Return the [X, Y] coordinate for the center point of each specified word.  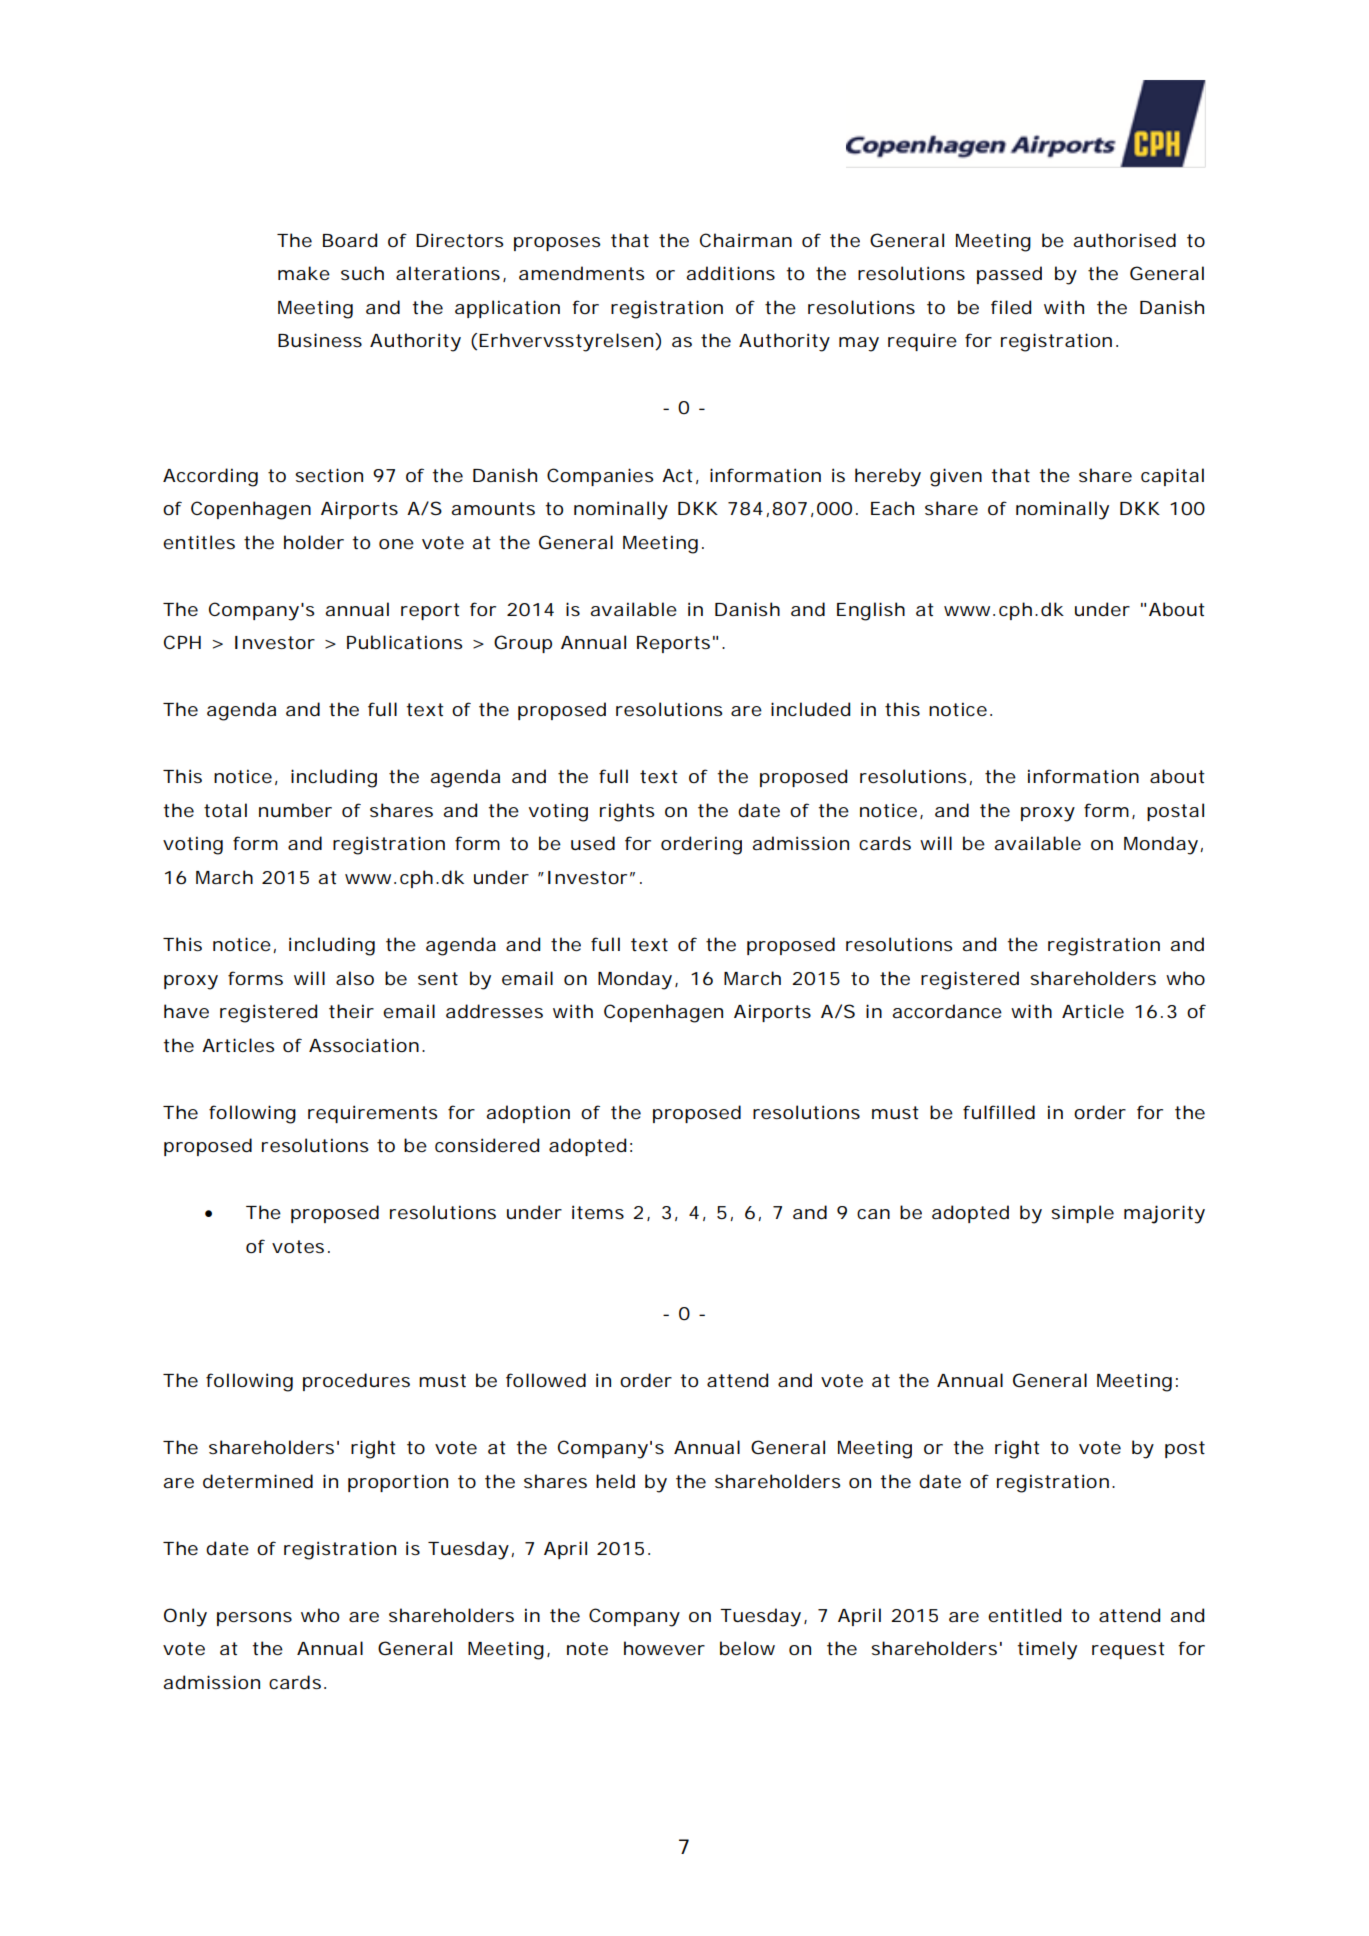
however [664, 1648]
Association [364, 1045]
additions [730, 273]
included [810, 709]
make [304, 273]
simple [1082, 1214]
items [598, 1212]
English [871, 611]
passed [1009, 275]
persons [254, 1619]
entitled [1024, 1615]
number [295, 810]
